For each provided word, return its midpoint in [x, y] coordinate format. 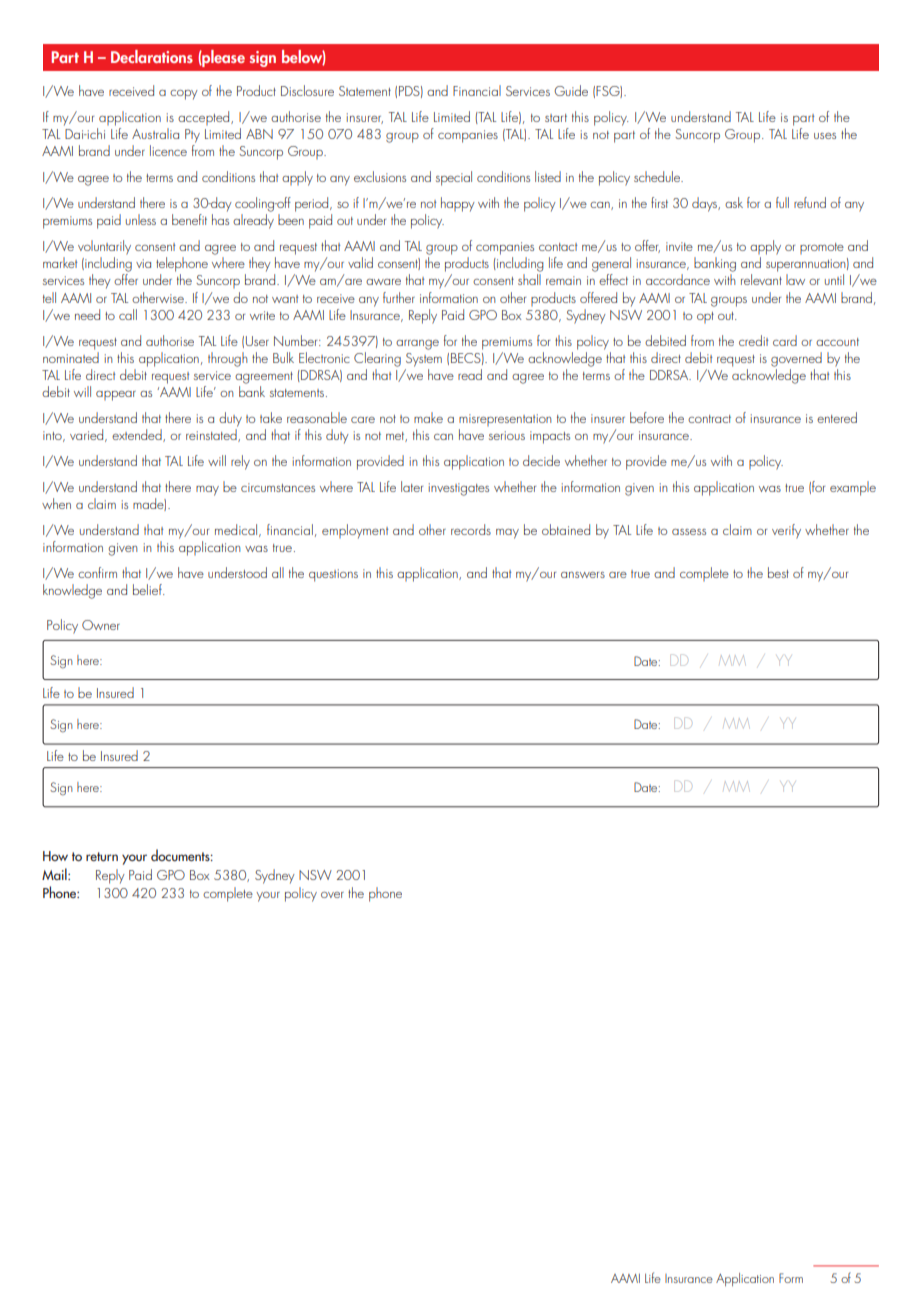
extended [138, 435]
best [778, 572]
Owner [101, 625]
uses [825, 136]
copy [184, 95]
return [102, 856]
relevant [761, 279]
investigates [459, 489]
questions [333, 575]
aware [383, 282]
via [143, 263]
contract [709, 419]
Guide [571, 90]
